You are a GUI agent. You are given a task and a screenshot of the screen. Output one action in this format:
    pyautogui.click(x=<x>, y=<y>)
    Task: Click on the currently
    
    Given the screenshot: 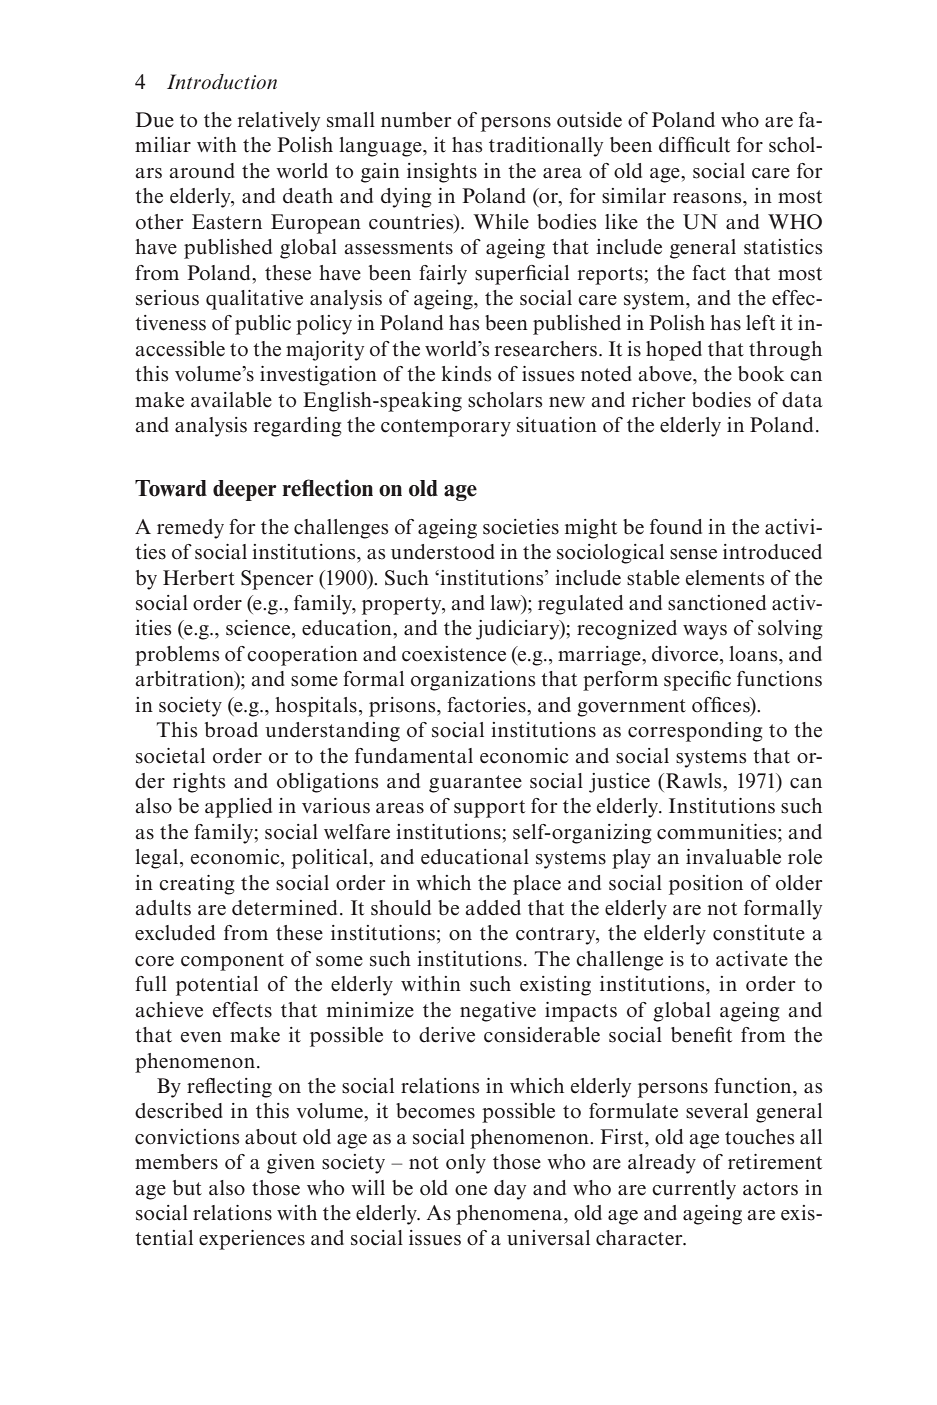 What is the action you would take?
    pyautogui.click(x=694, y=1190)
